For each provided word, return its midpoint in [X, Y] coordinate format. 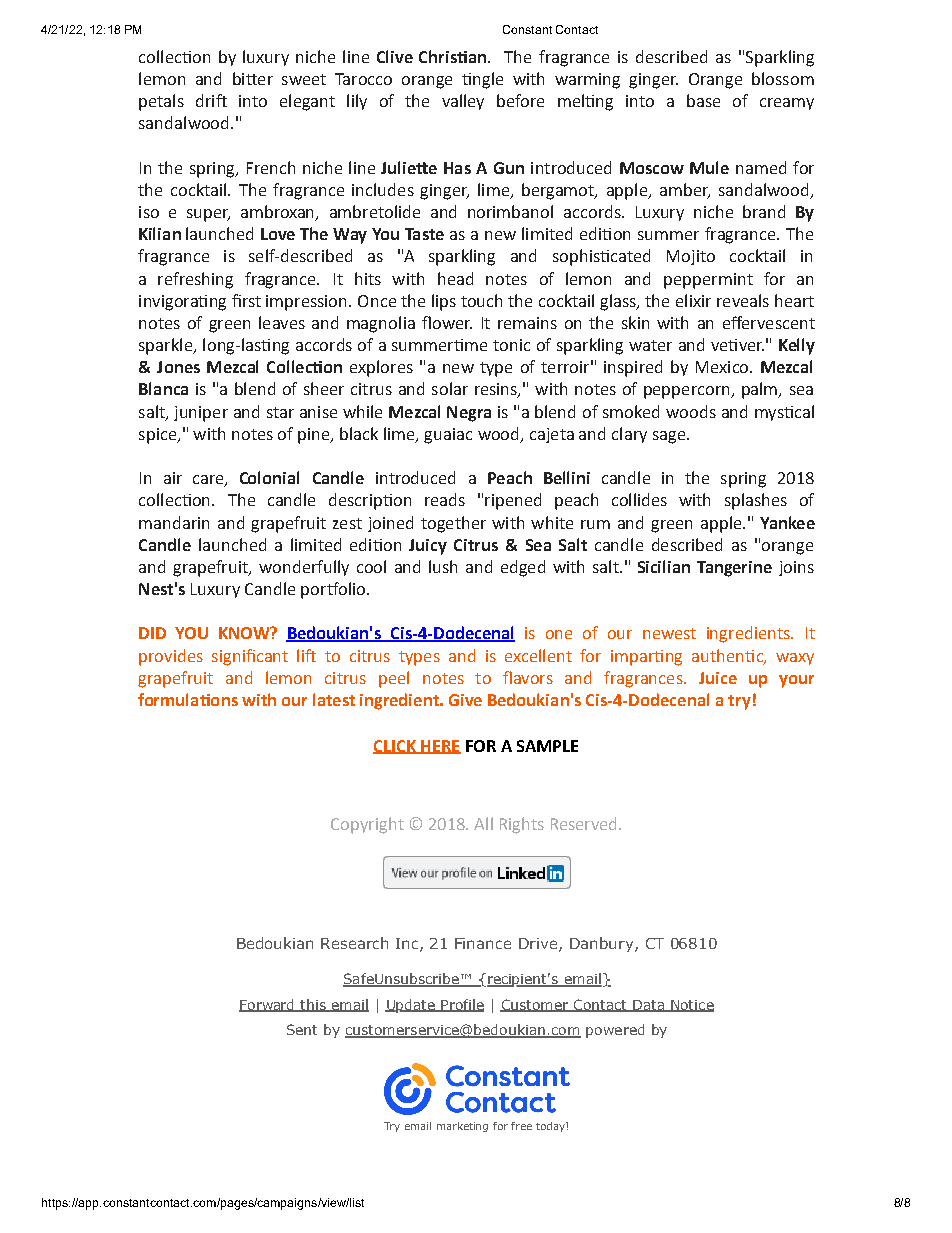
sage [670, 437]
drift [211, 100]
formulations [188, 699]
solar [450, 388]
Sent [302, 1029]
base [703, 100]
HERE [440, 747]
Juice [718, 678]
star [280, 412]
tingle [482, 80]
